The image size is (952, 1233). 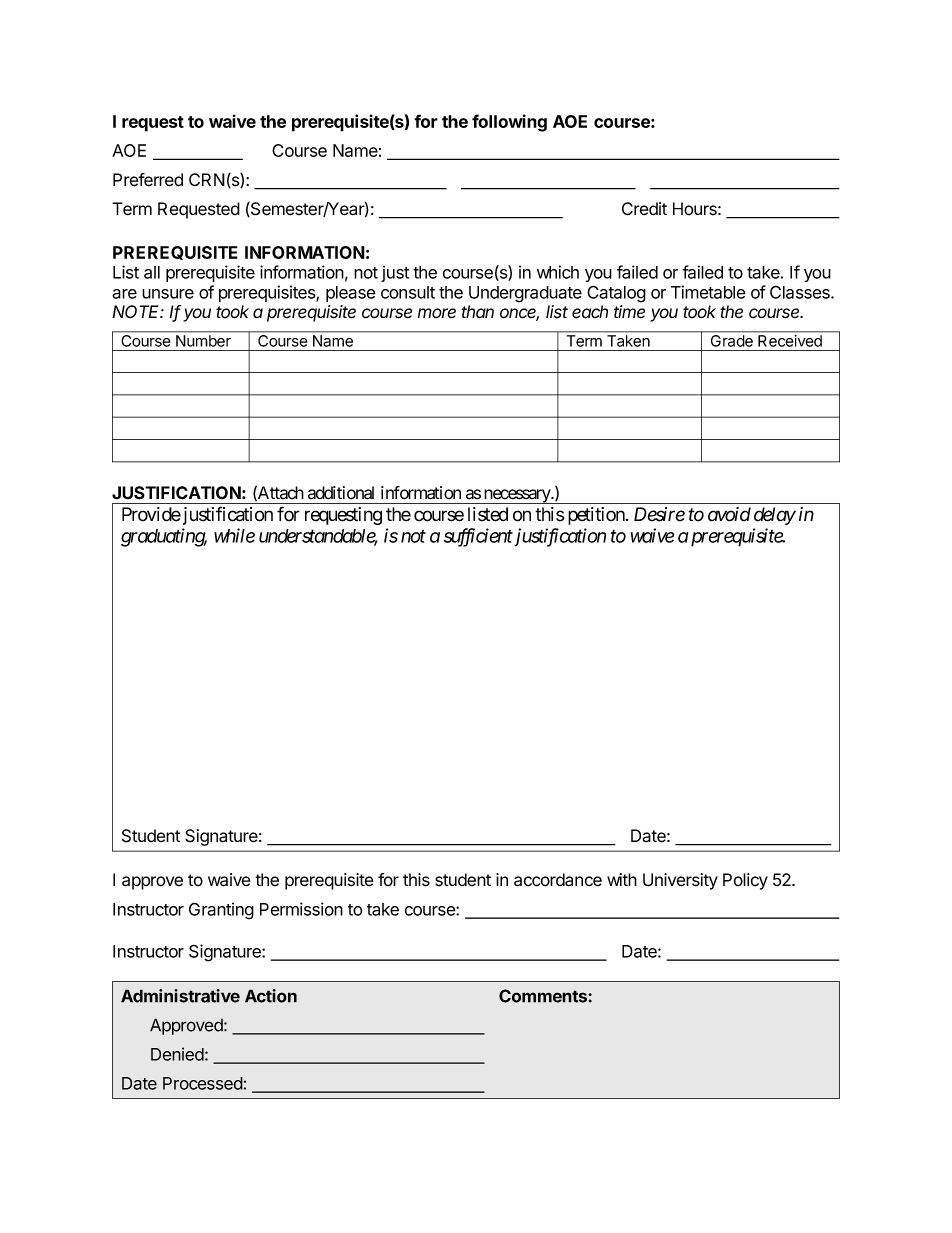 What do you see at coordinates (644, 209) in the screenshot?
I see `Credit` at bounding box center [644, 209].
